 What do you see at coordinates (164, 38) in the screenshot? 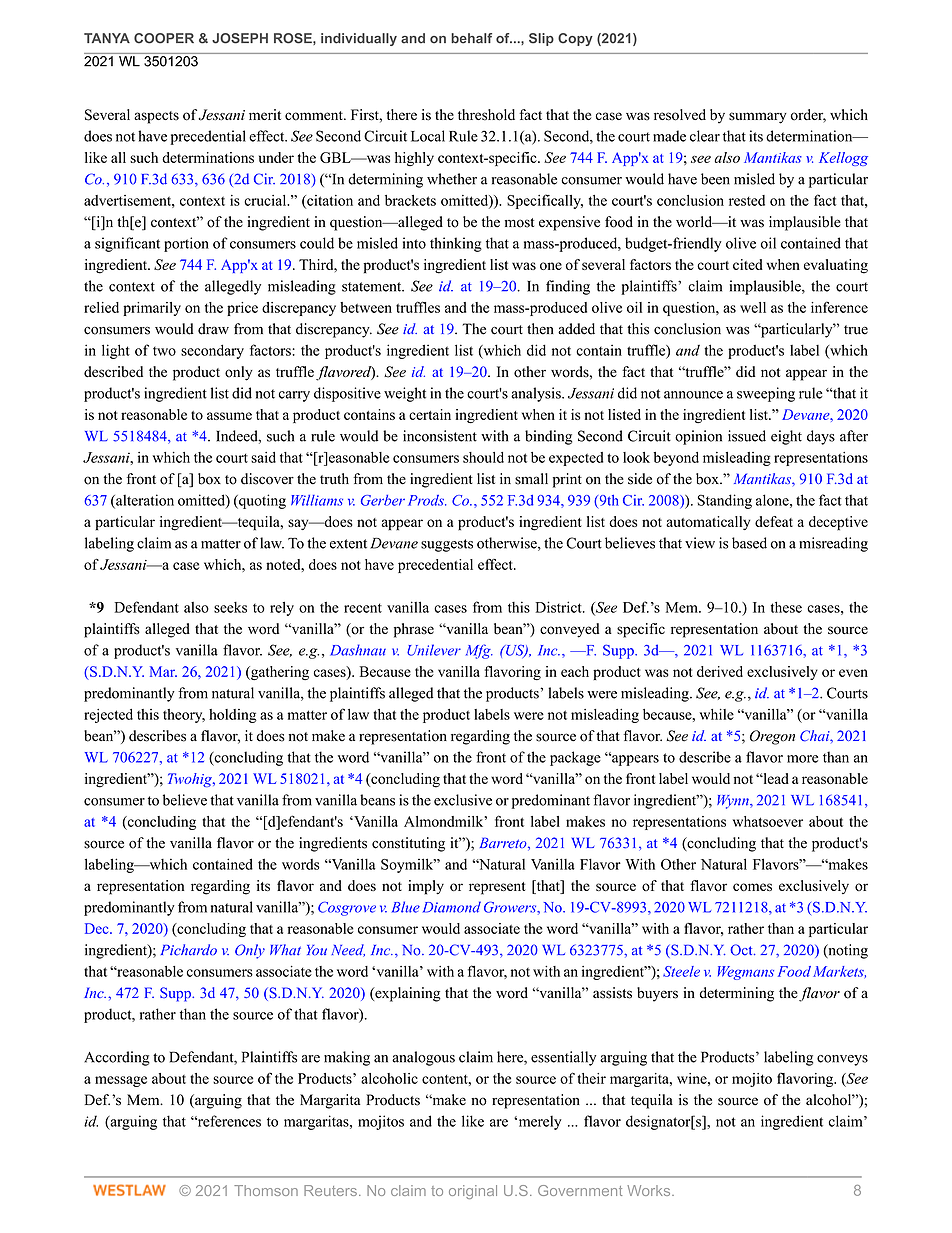
I see `COOPER` at bounding box center [164, 38].
